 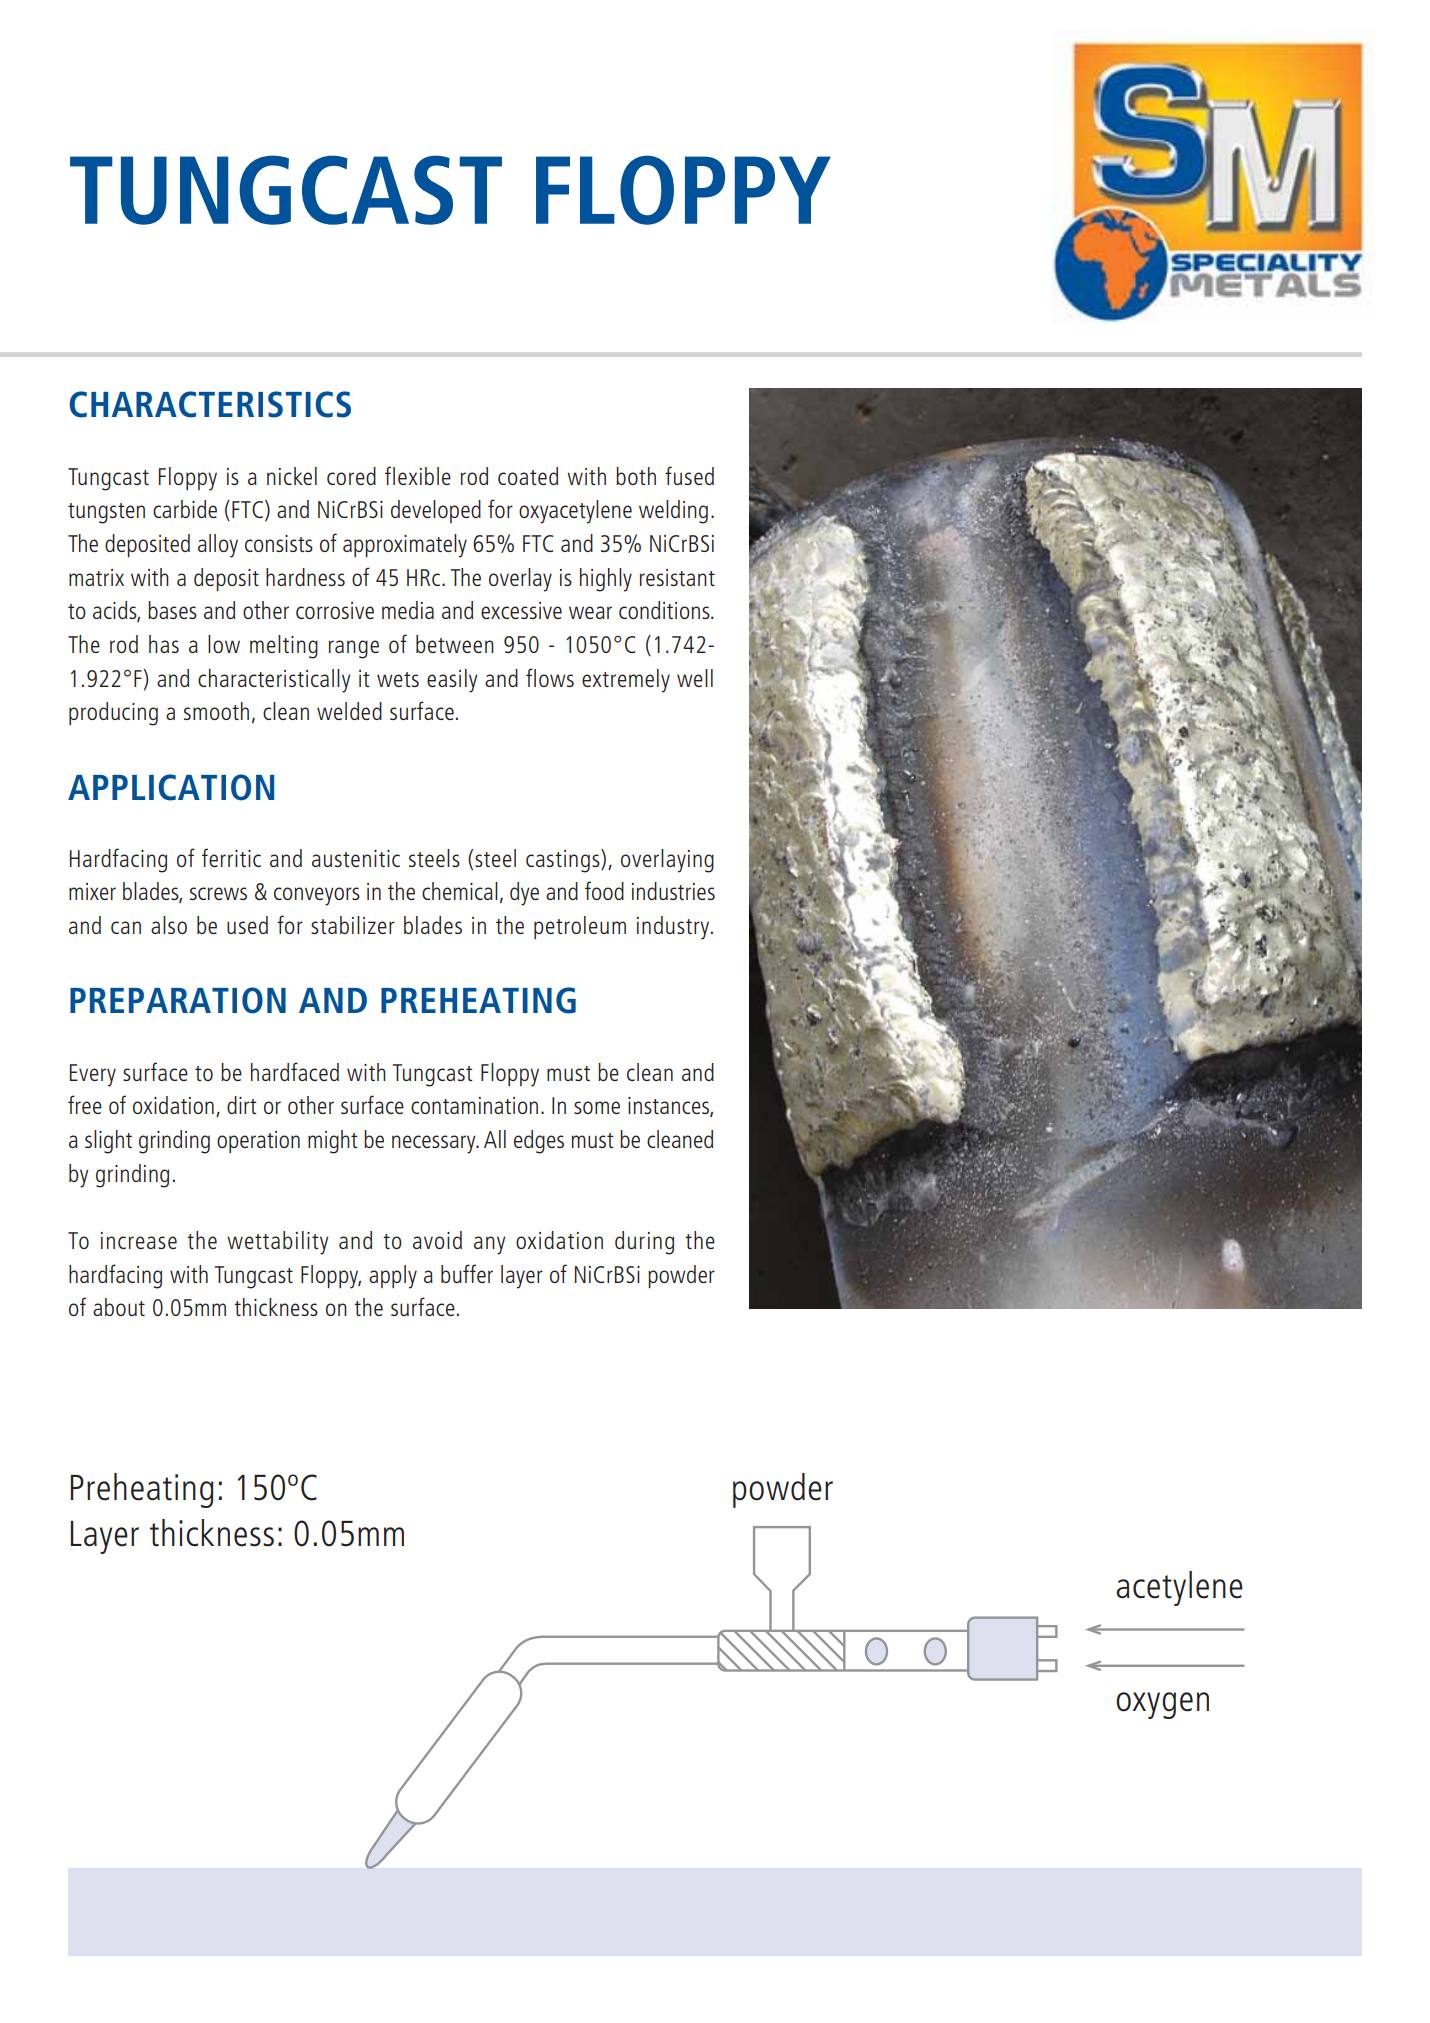 I want to click on CHARACTERISTICS, so click(x=210, y=404).
